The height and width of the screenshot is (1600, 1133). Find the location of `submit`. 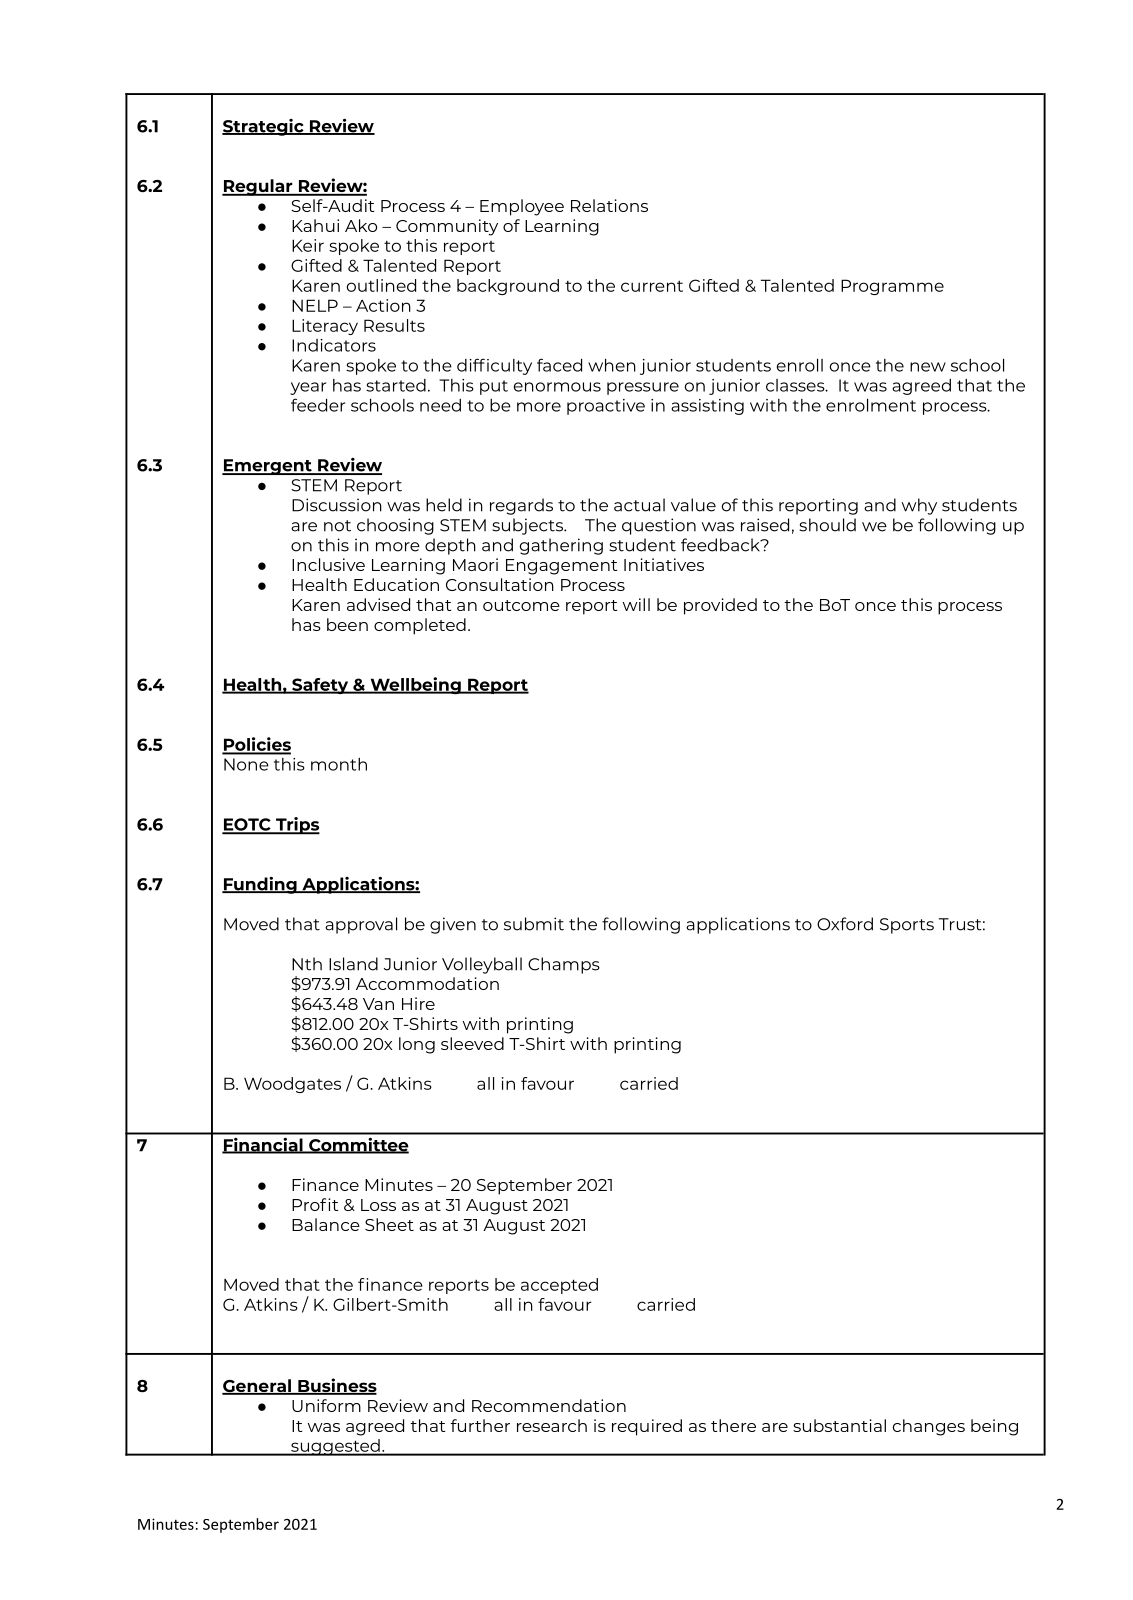

submit is located at coordinates (534, 924).
